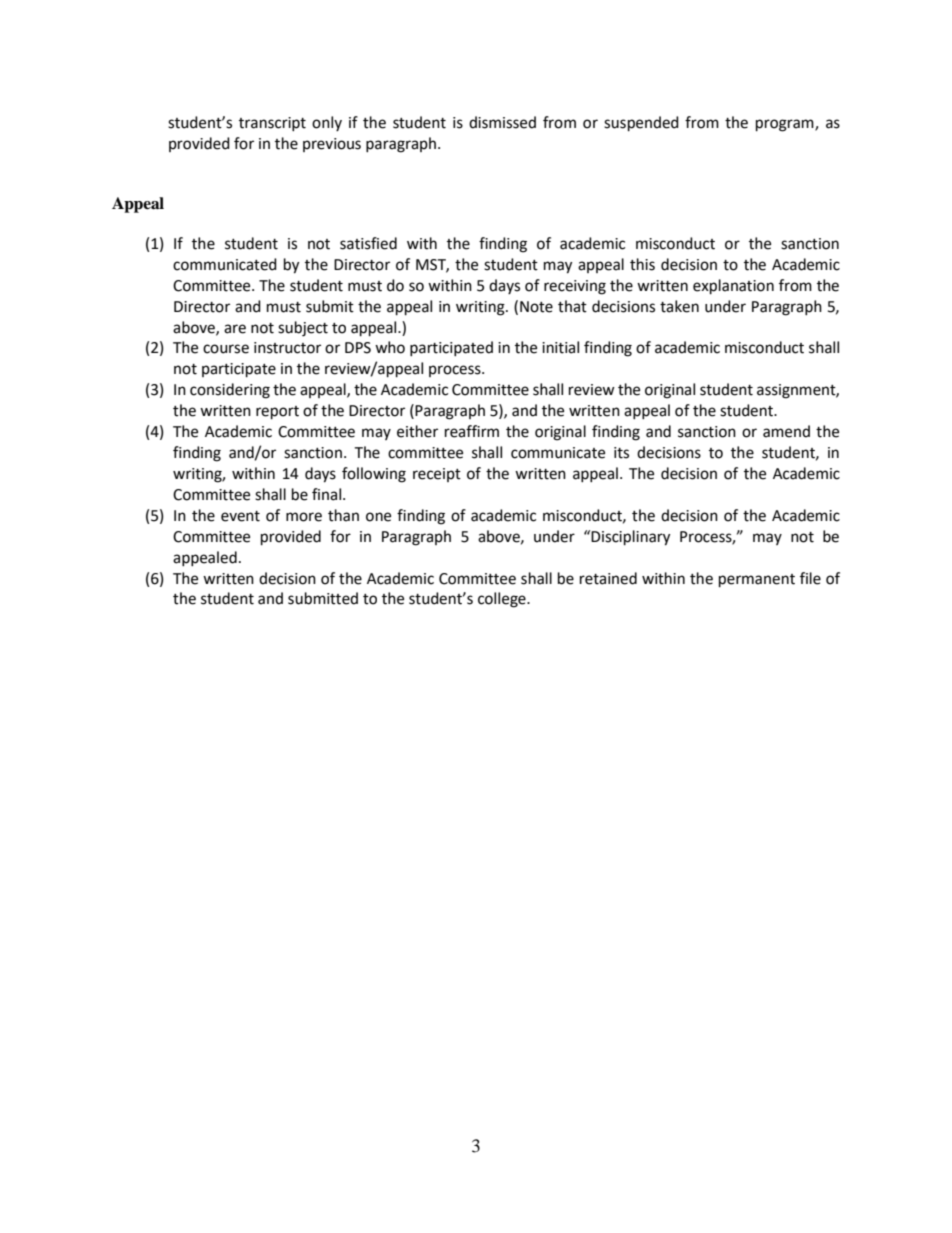 The width and height of the screenshot is (952, 1233). I want to click on final, so click(328, 494).
